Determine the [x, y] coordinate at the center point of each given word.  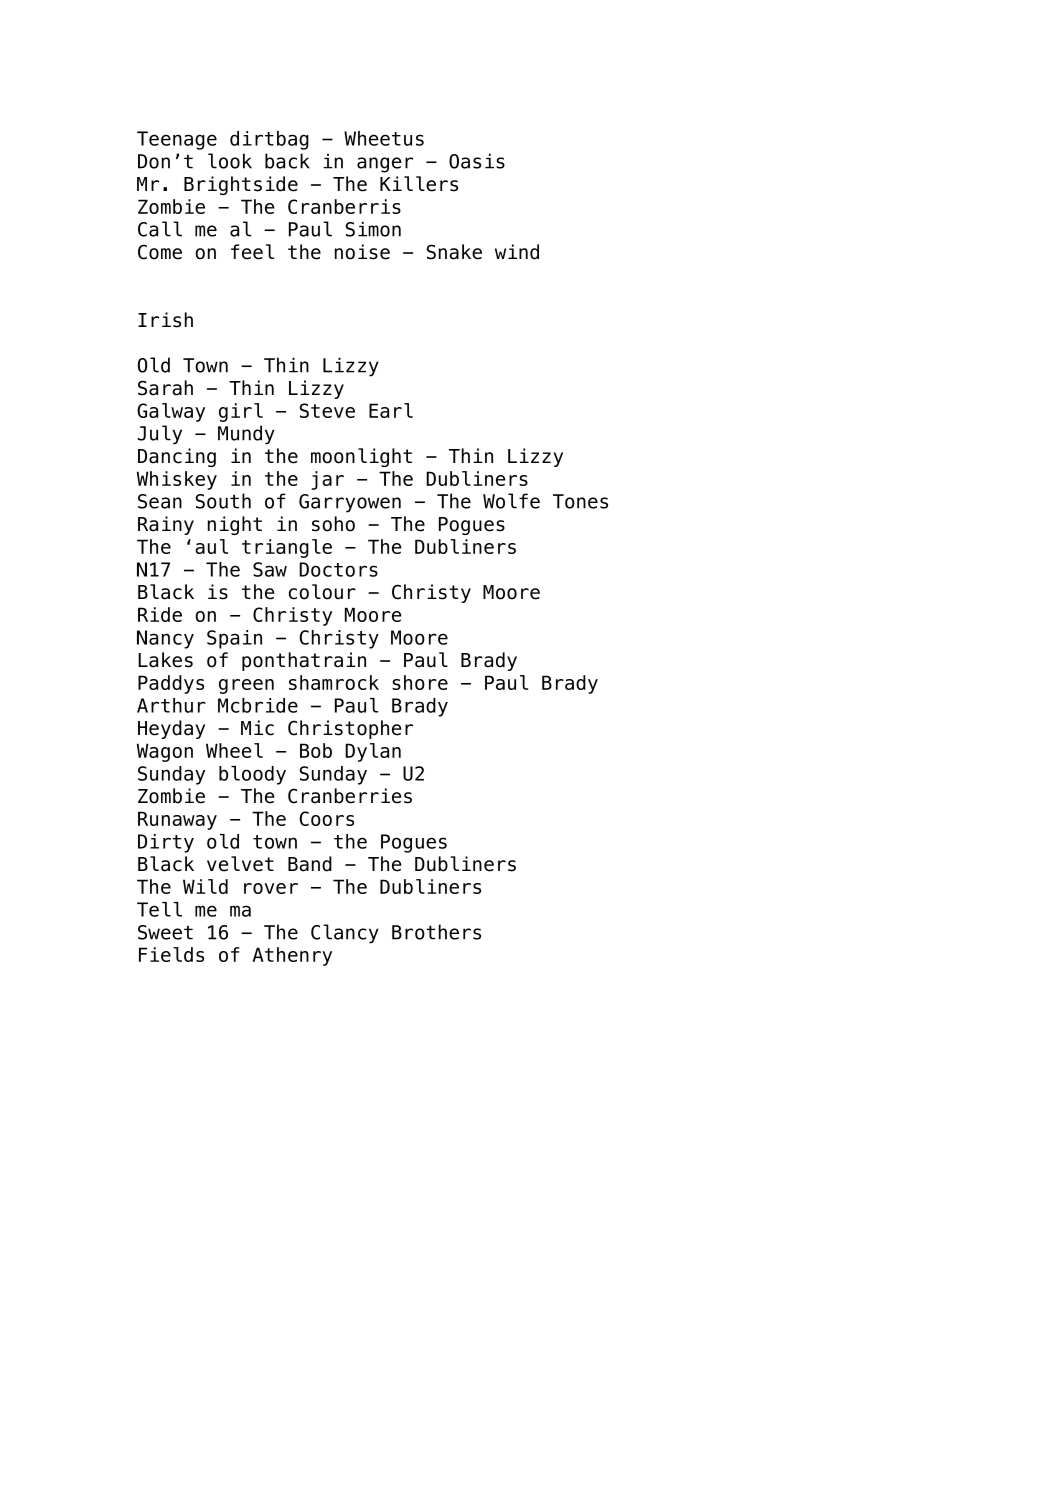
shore [420, 682]
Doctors [338, 569]
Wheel [234, 750]
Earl [391, 410]
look [230, 161]
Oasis [477, 161]
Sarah [165, 388]
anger [385, 165]
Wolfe [511, 501]
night [235, 525]
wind [517, 252]
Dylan [373, 752]
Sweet [165, 932]
